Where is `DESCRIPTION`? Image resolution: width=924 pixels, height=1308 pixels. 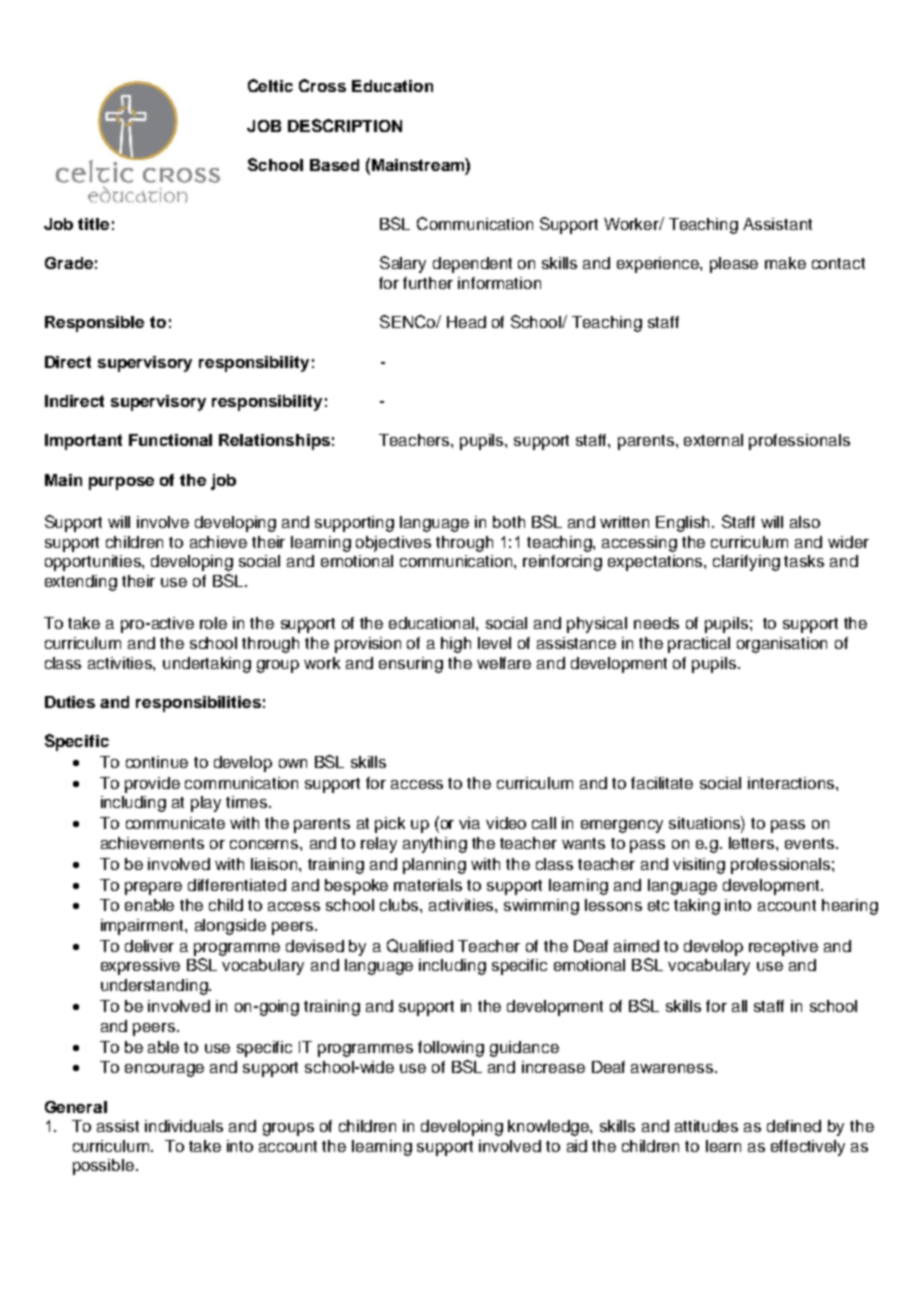 DESCRIPTION is located at coordinates (345, 125).
